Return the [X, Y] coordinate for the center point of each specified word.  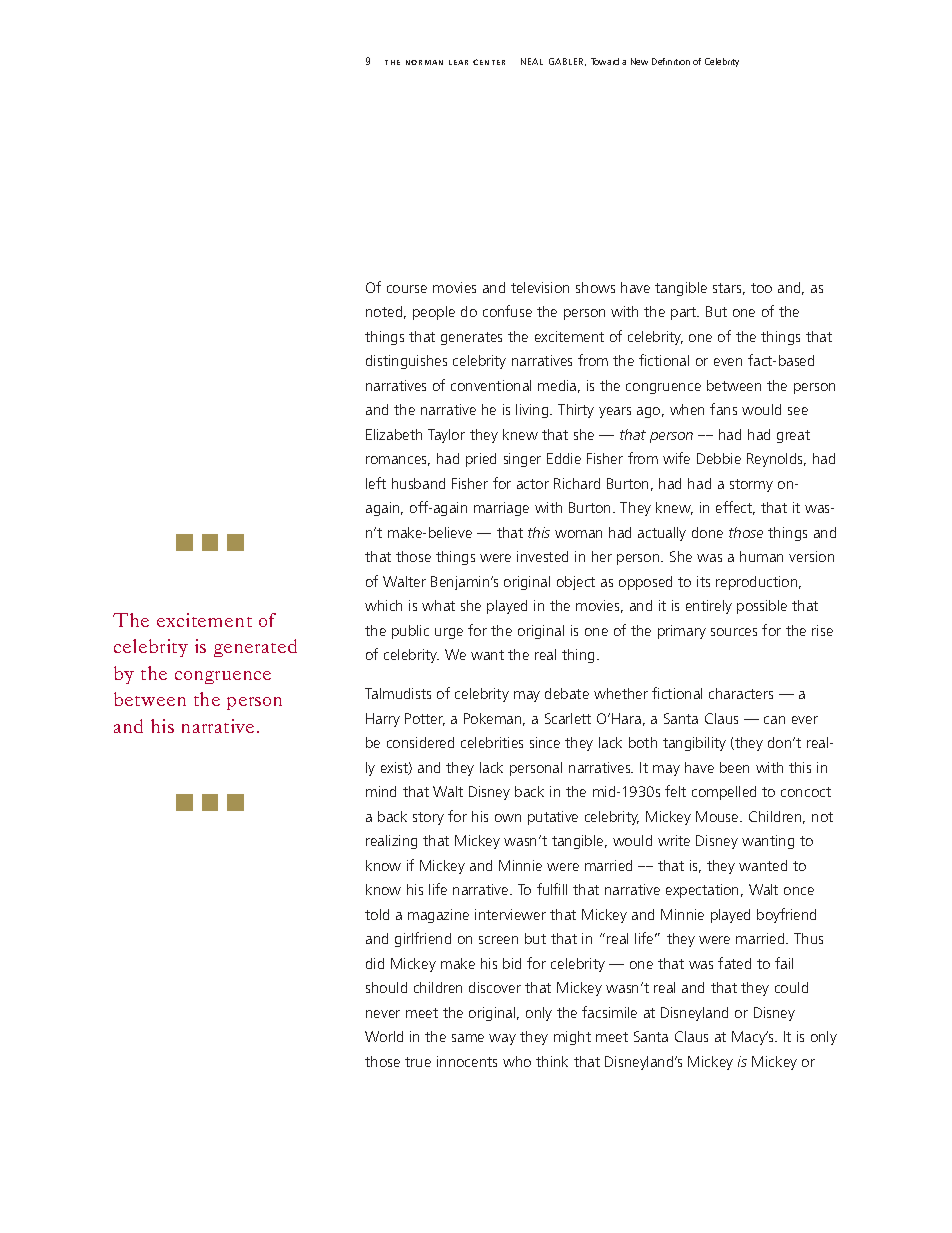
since [545, 742]
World [384, 1036]
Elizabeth [394, 434]
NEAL [532, 61]
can [774, 720]
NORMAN [424, 62]
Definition [671, 61]
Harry [383, 720]
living [533, 411]
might [572, 1038]
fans [723, 409]
